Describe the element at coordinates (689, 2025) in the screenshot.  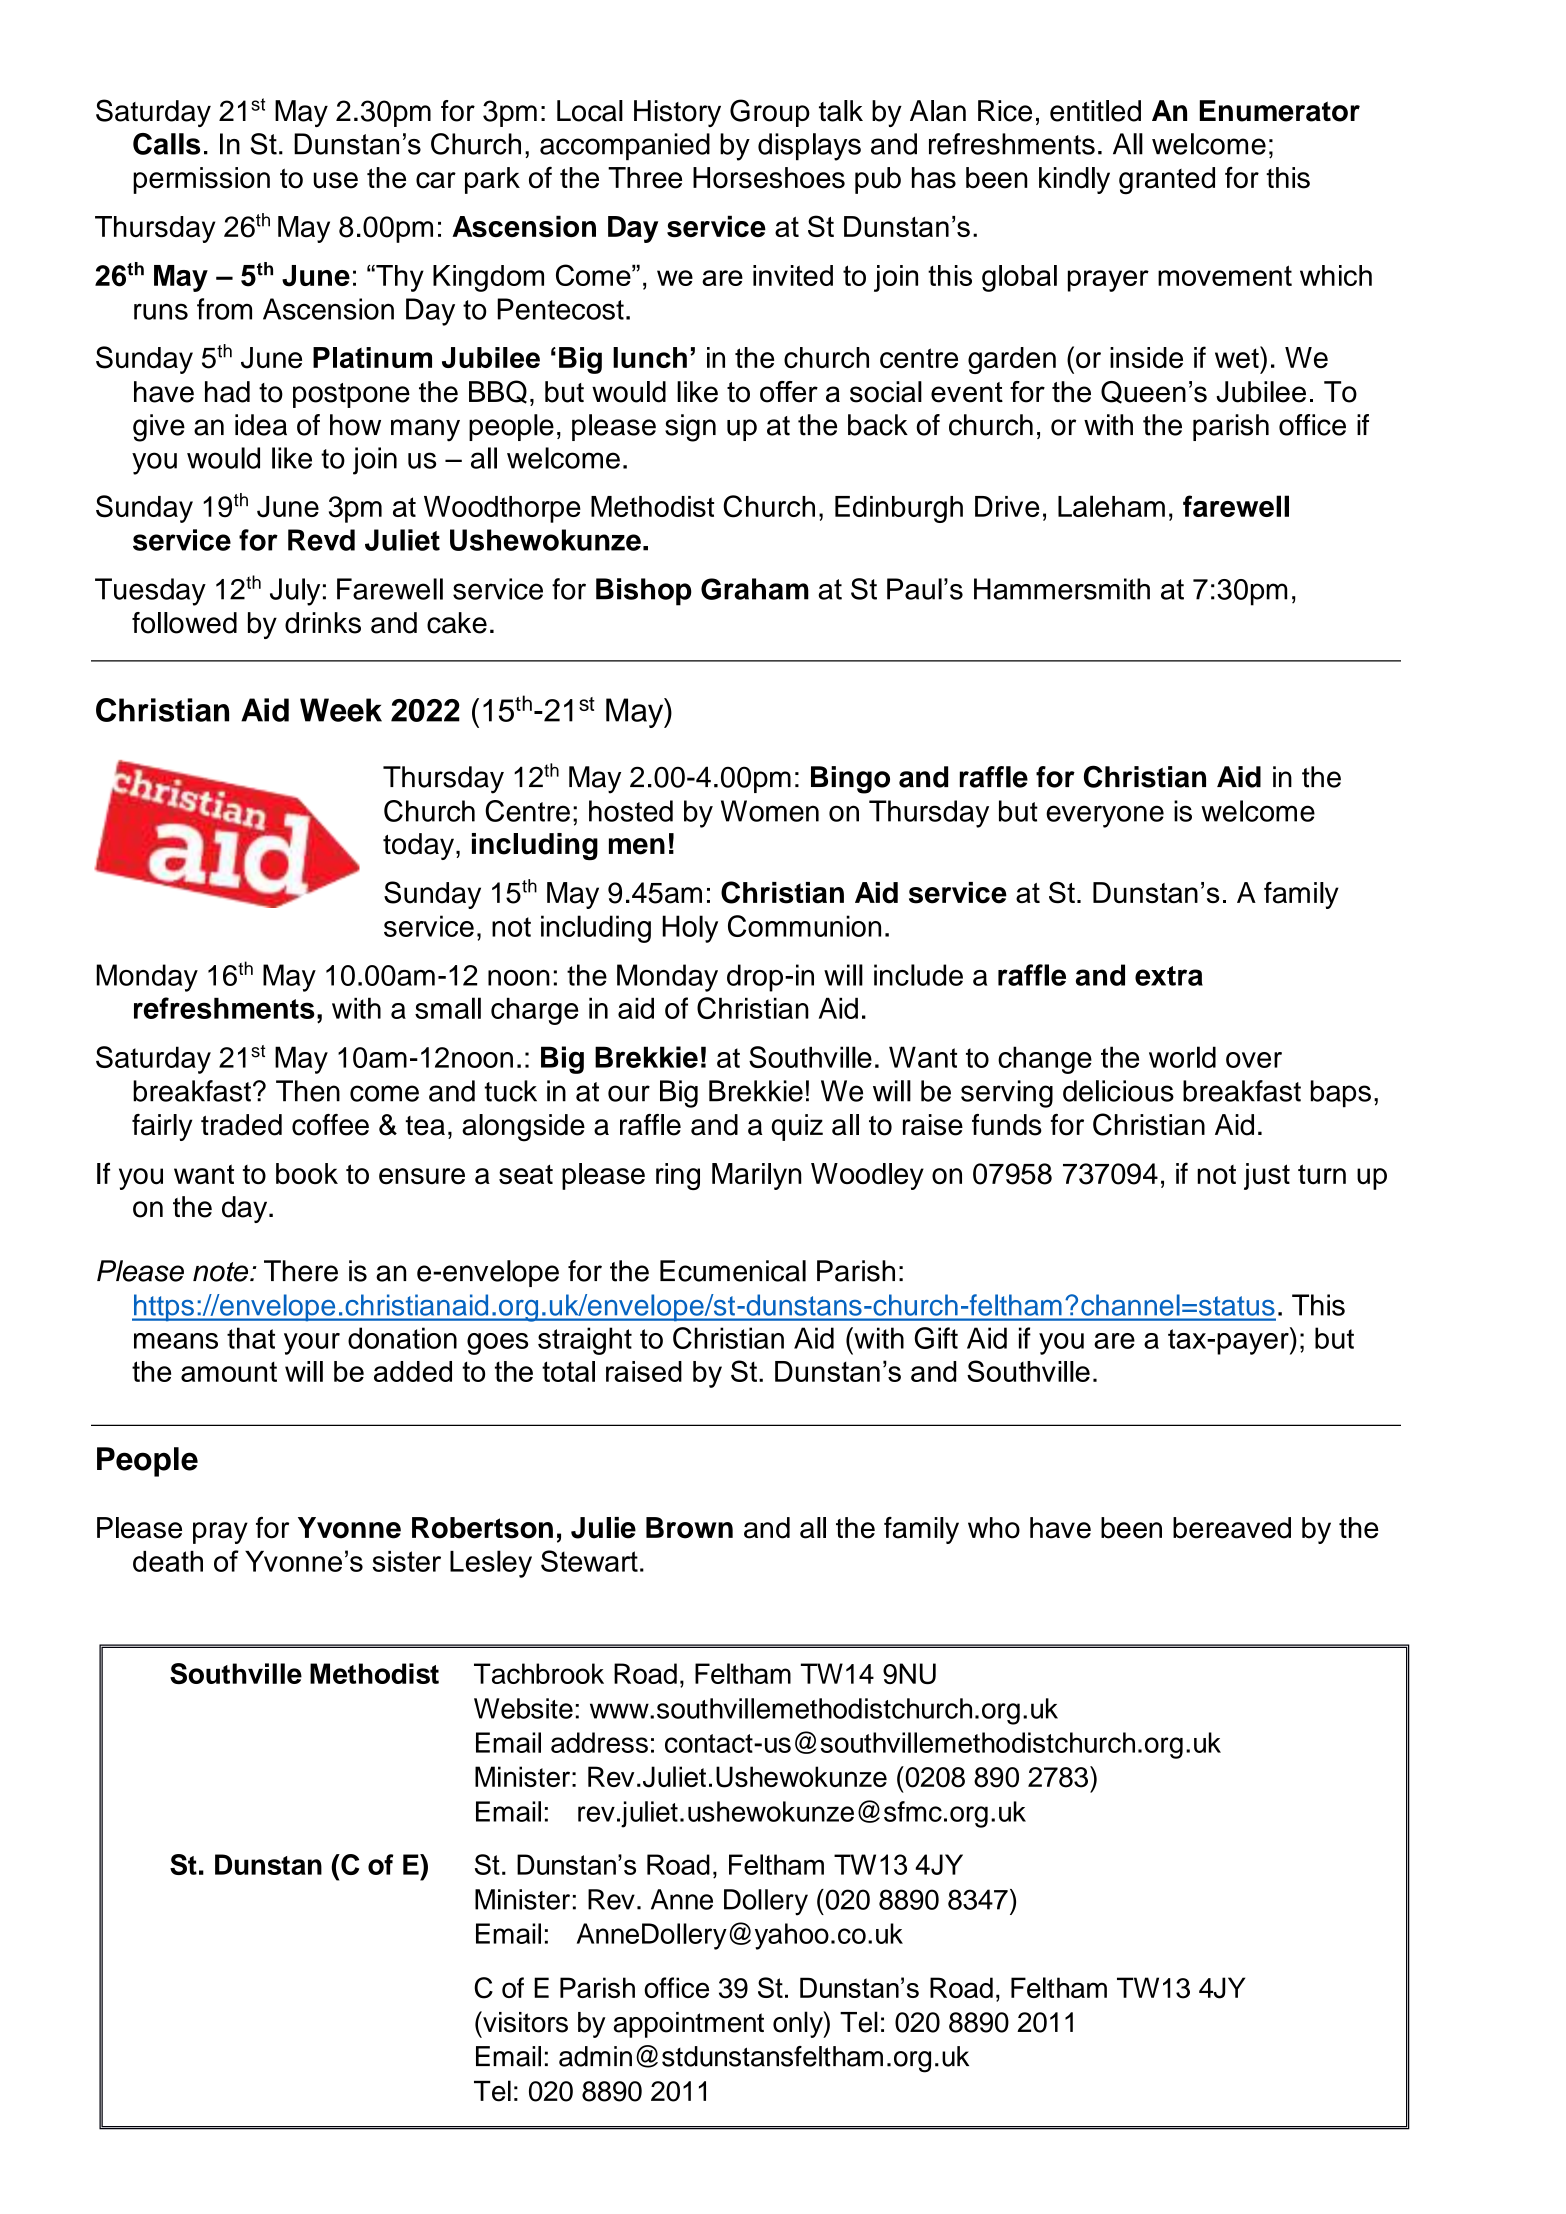
I see `appointment` at that location.
